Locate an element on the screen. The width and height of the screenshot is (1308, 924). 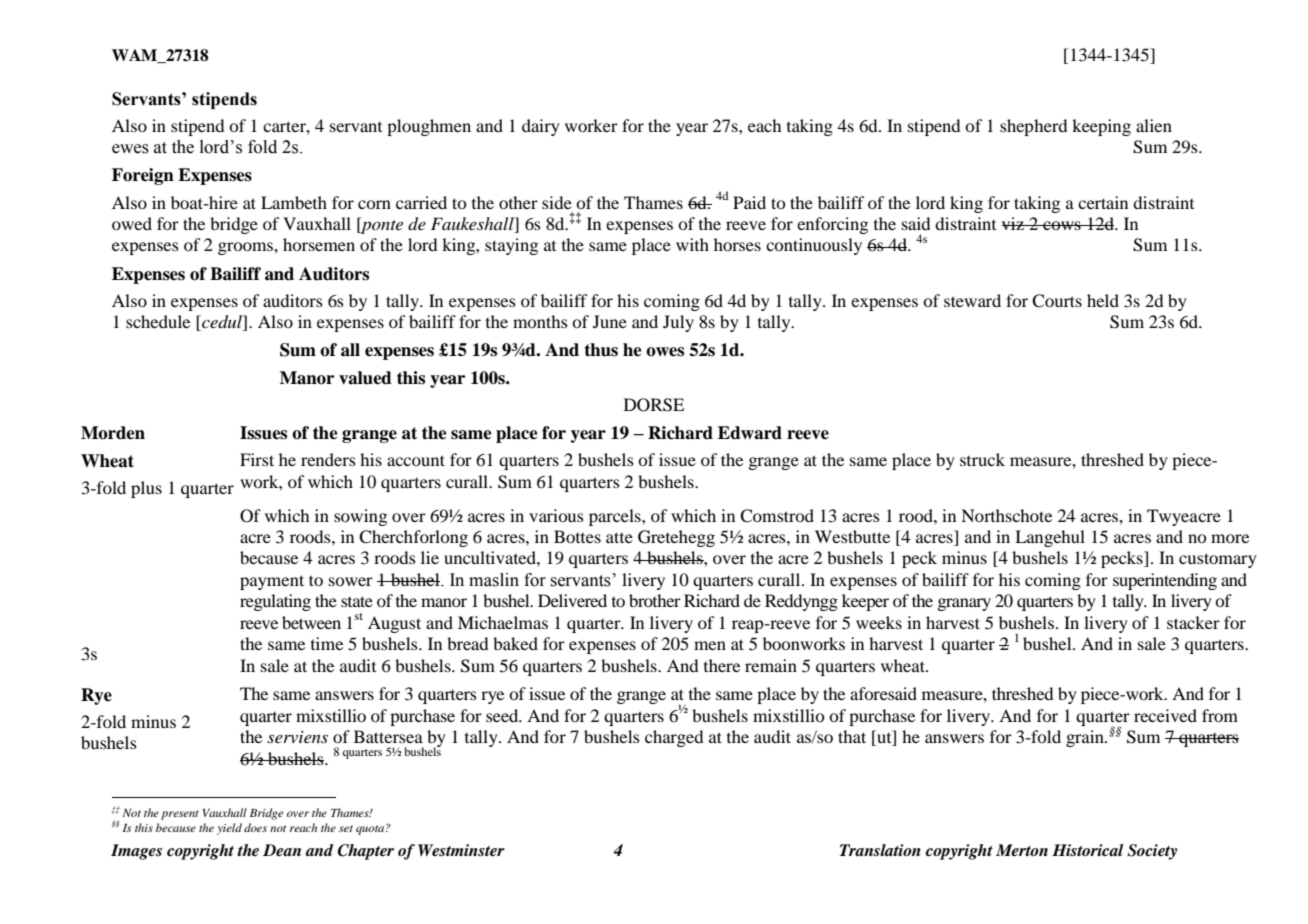
Delivered is located at coordinates (572, 600).
